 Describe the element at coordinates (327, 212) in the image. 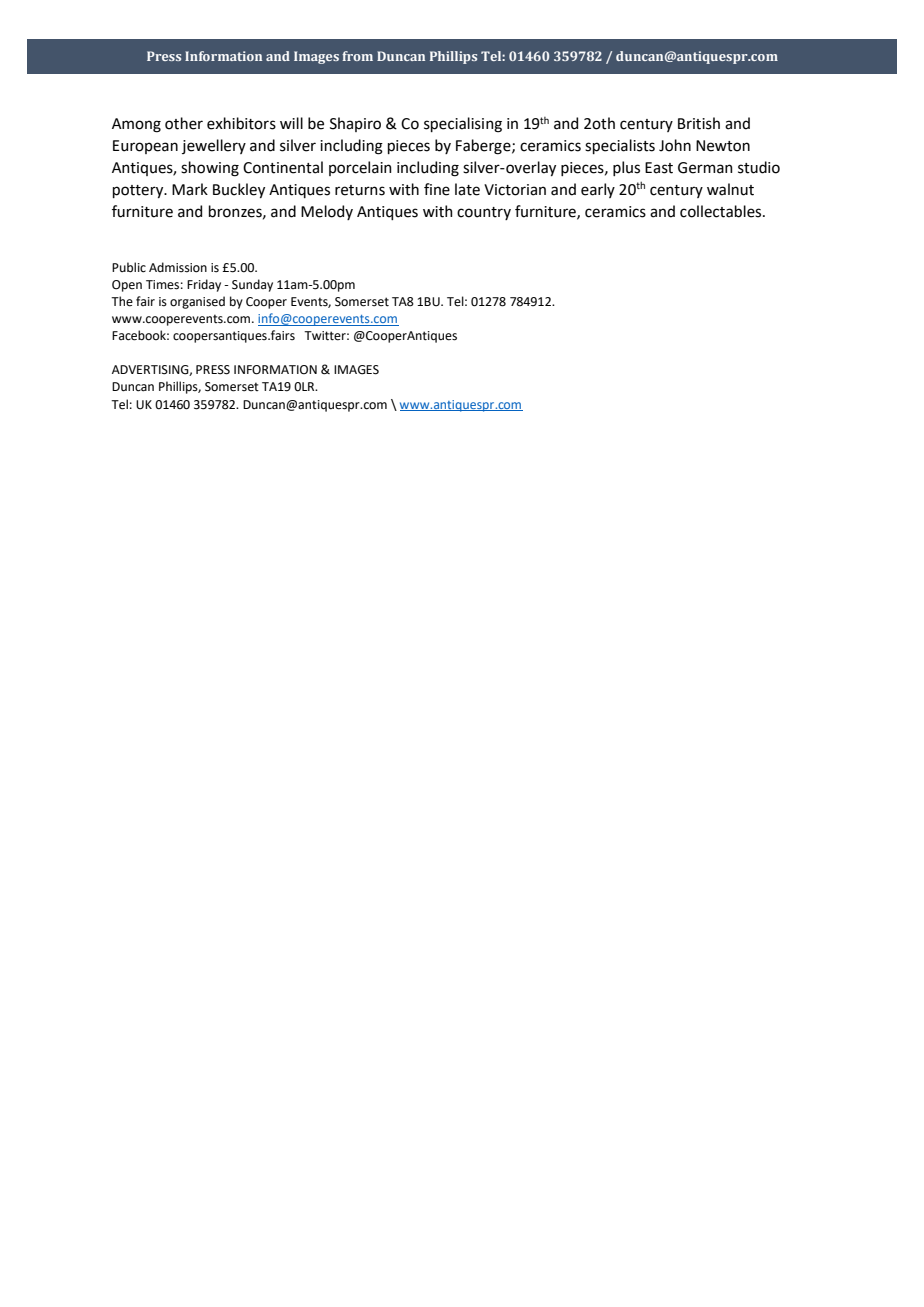

I see `Melody` at that location.
